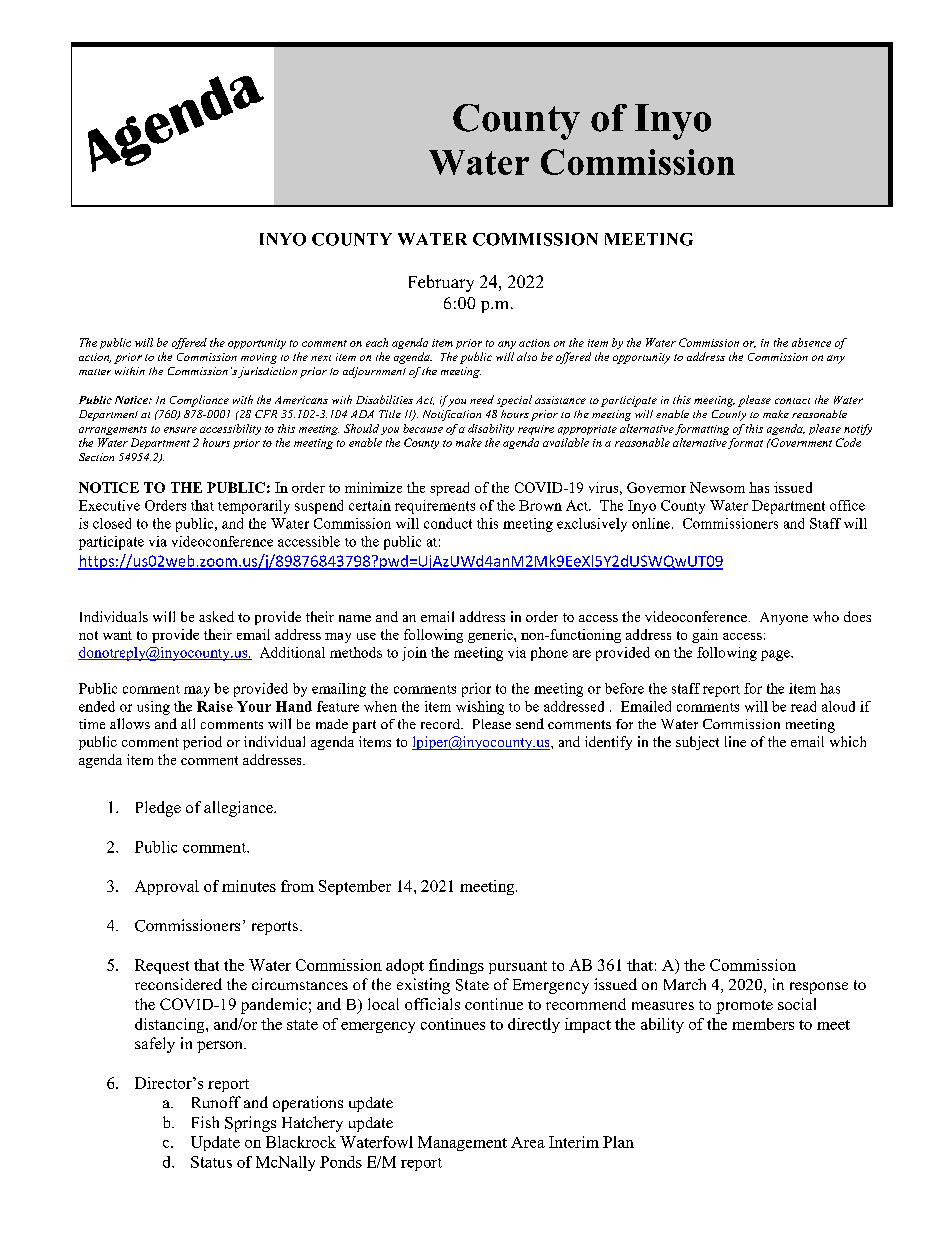  What do you see at coordinates (697, 743) in the document?
I see `subject` at bounding box center [697, 743].
